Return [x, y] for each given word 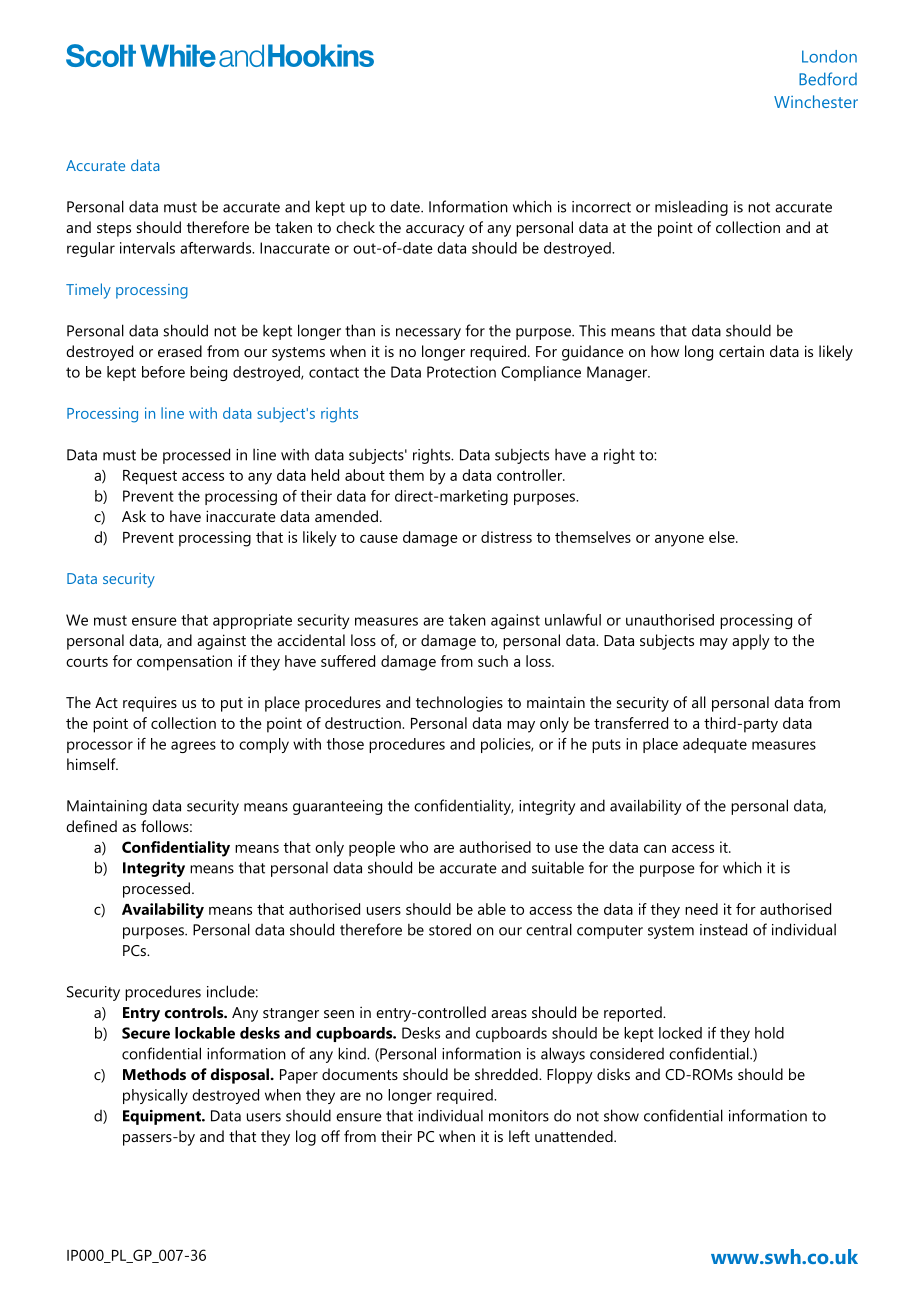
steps [114, 230]
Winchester [816, 101]
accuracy [435, 231]
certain [741, 351]
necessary [428, 334]
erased [180, 351]
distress [506, 537]
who [414, 847]
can [655, 849]
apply [751, 642]
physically [155, 1096]
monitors [519, 1116]
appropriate [252, 621]
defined [91, 826]
